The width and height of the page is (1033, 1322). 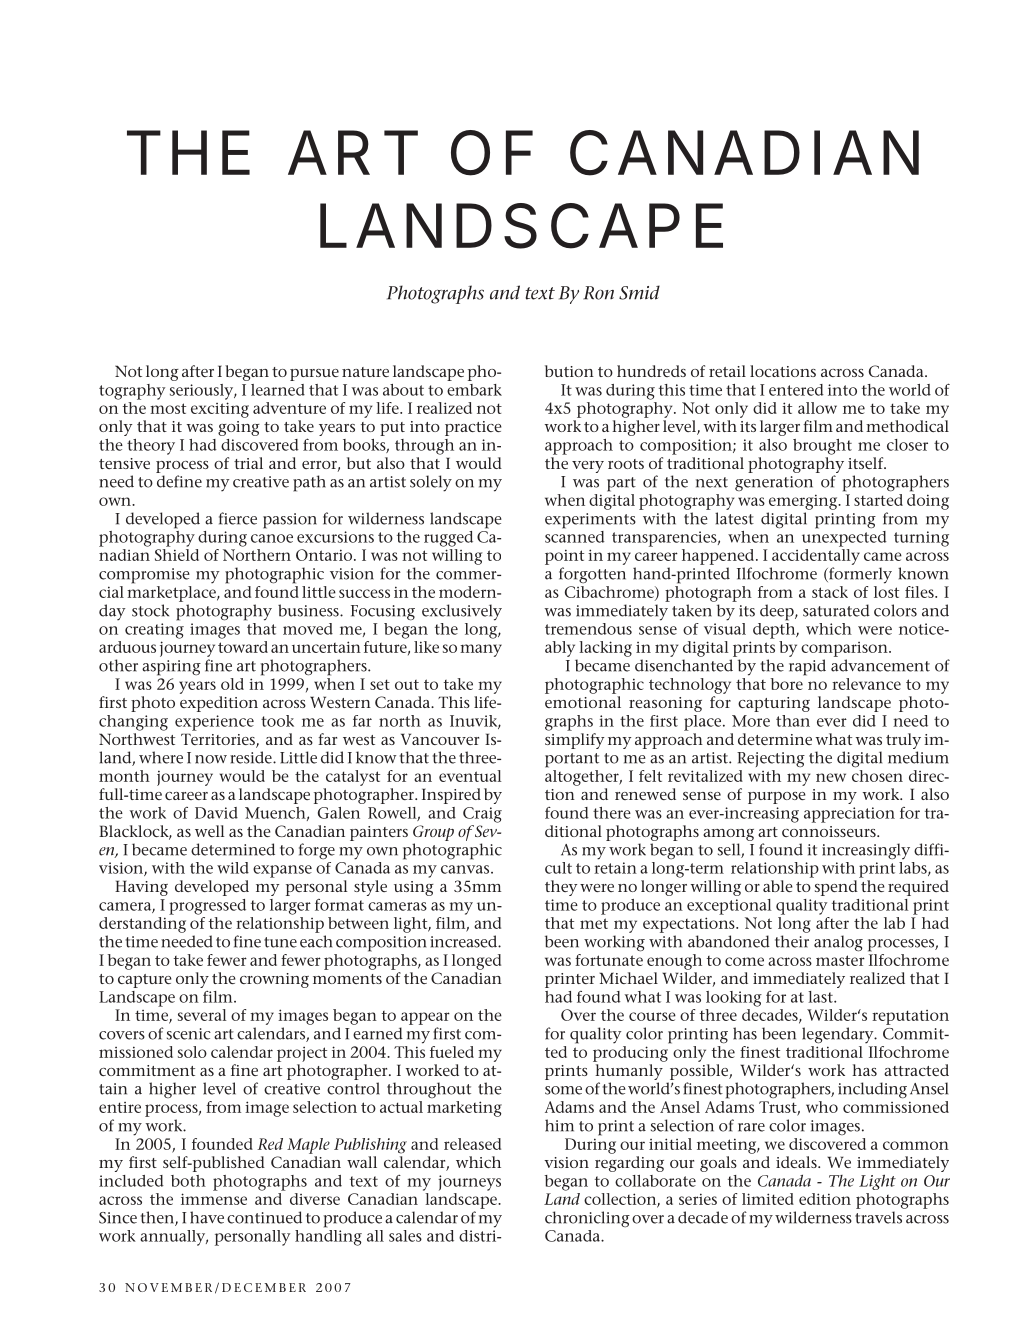 What do you see at coordinates (232, 684) in the page?
I see `old` at bounding box center [232, 684].
